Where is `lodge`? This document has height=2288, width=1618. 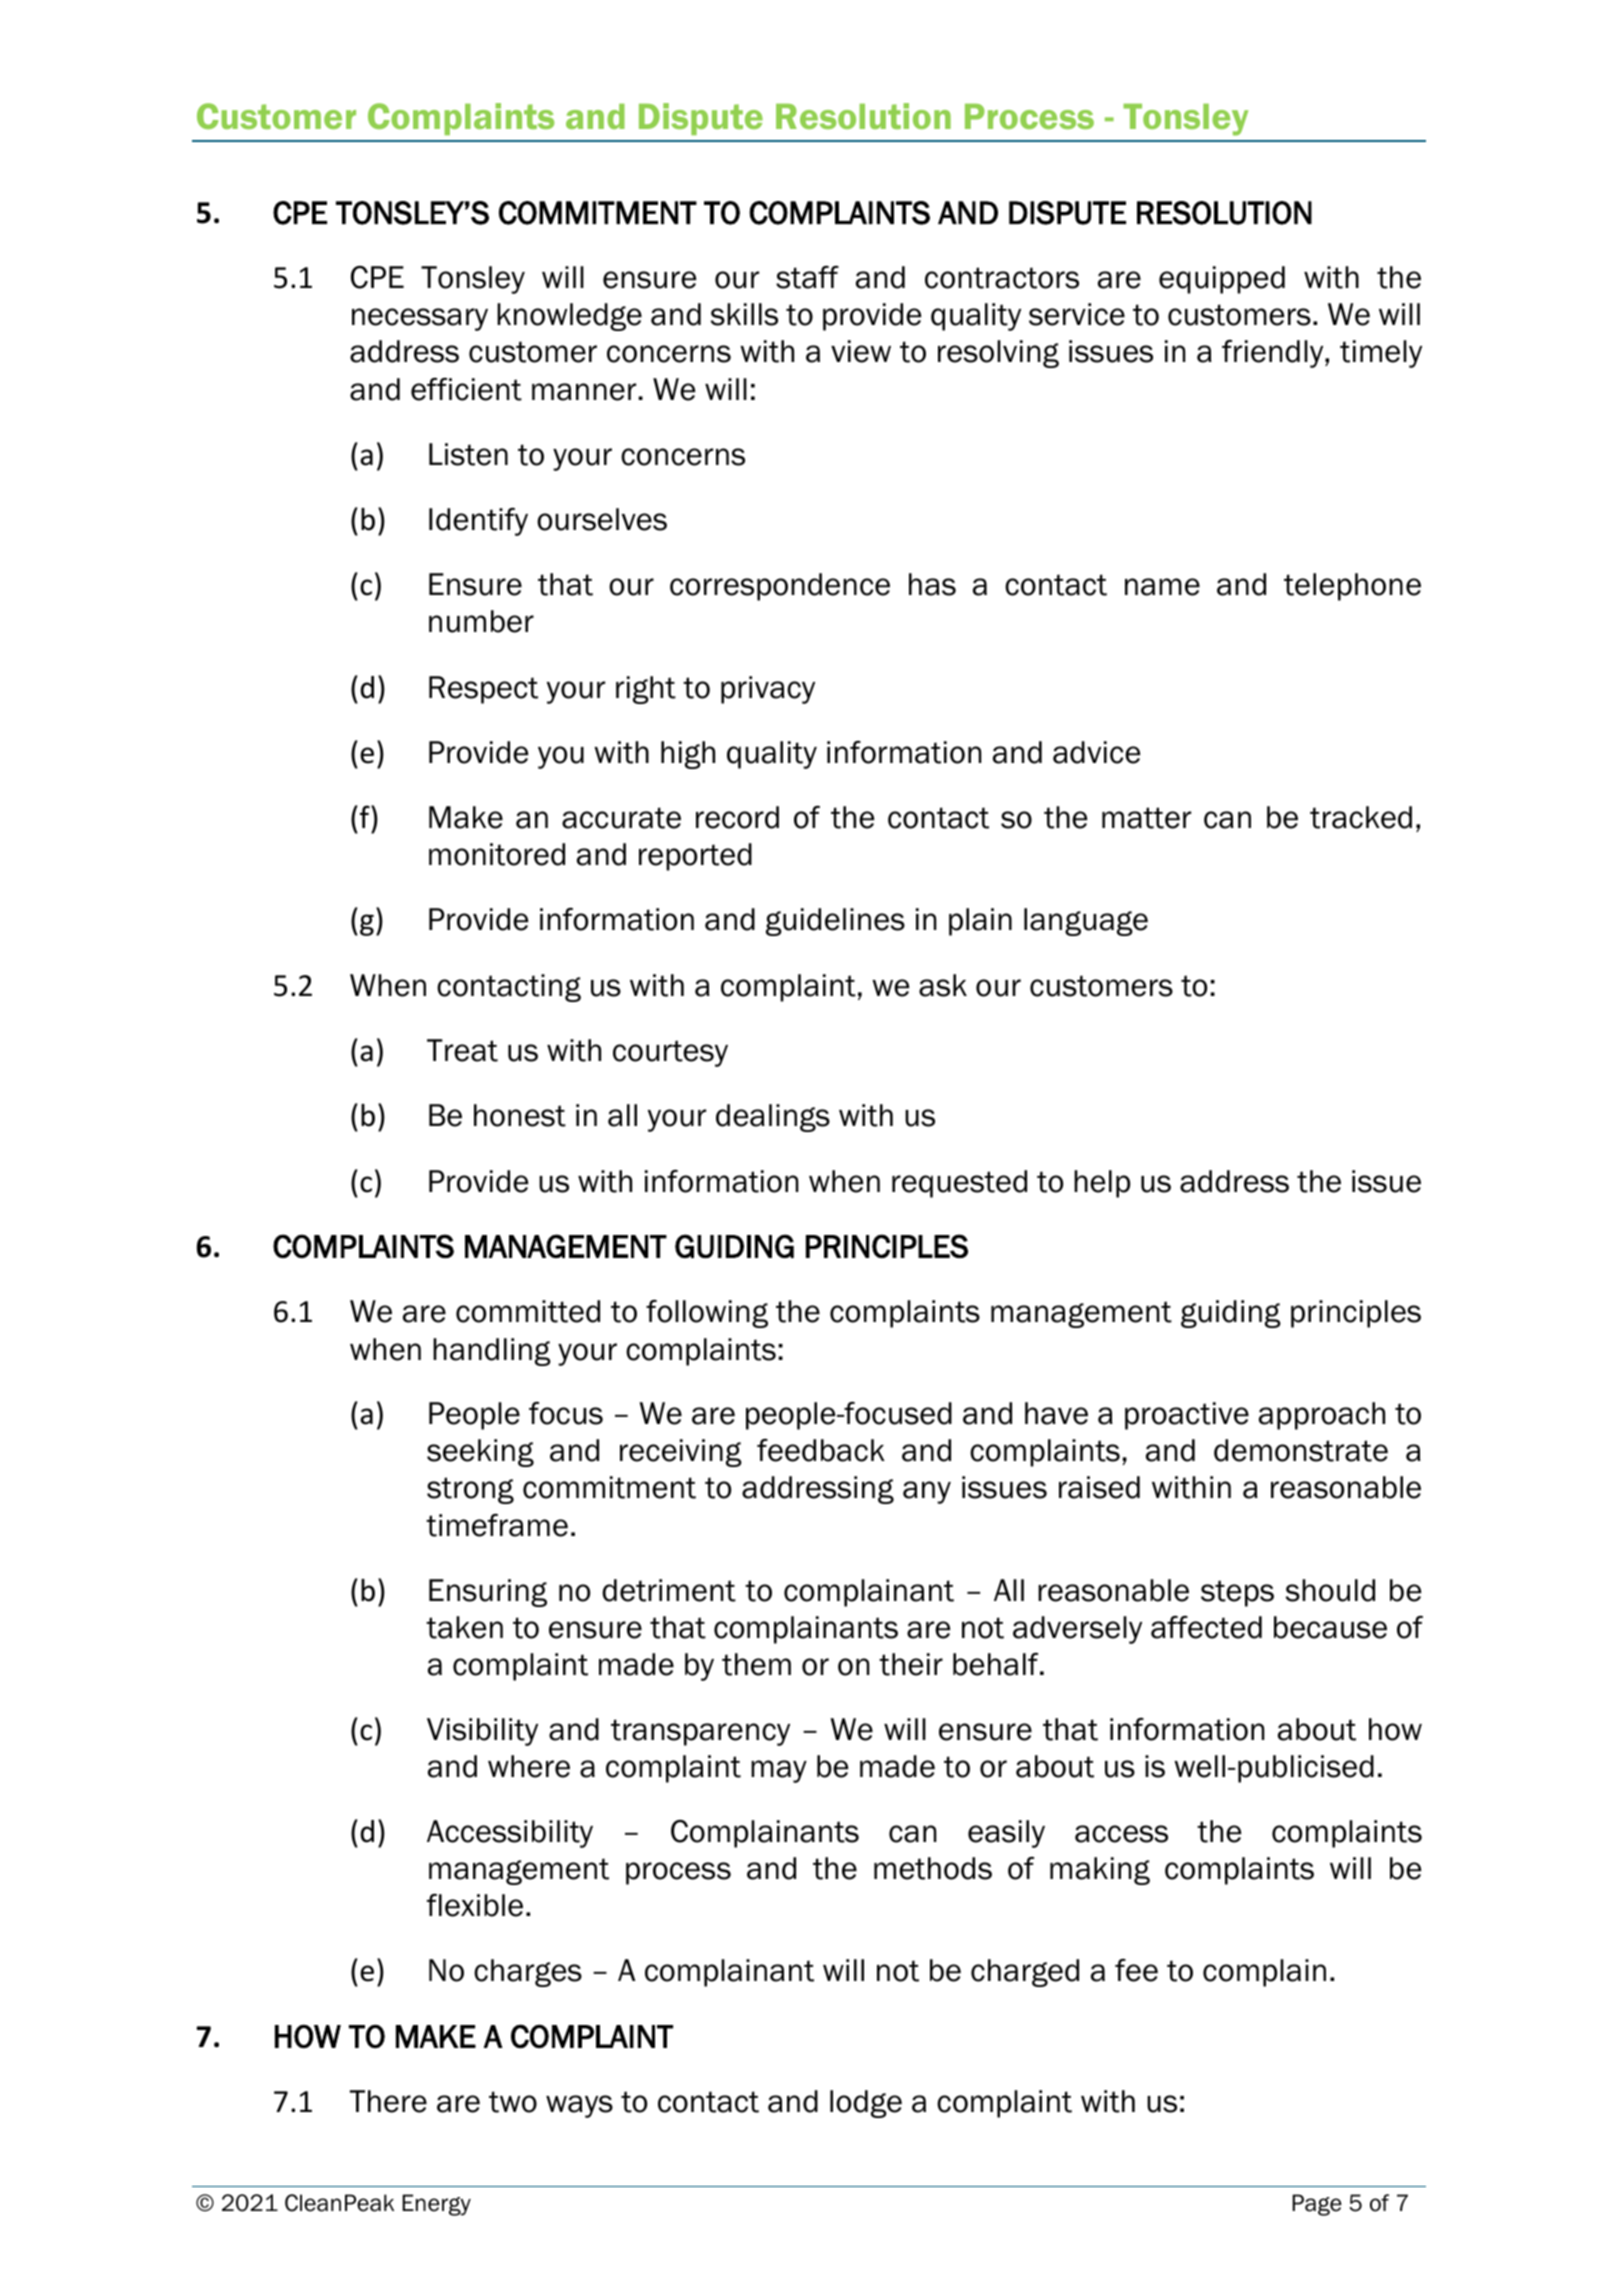 lodge is located at coordinates (866, 2104).
